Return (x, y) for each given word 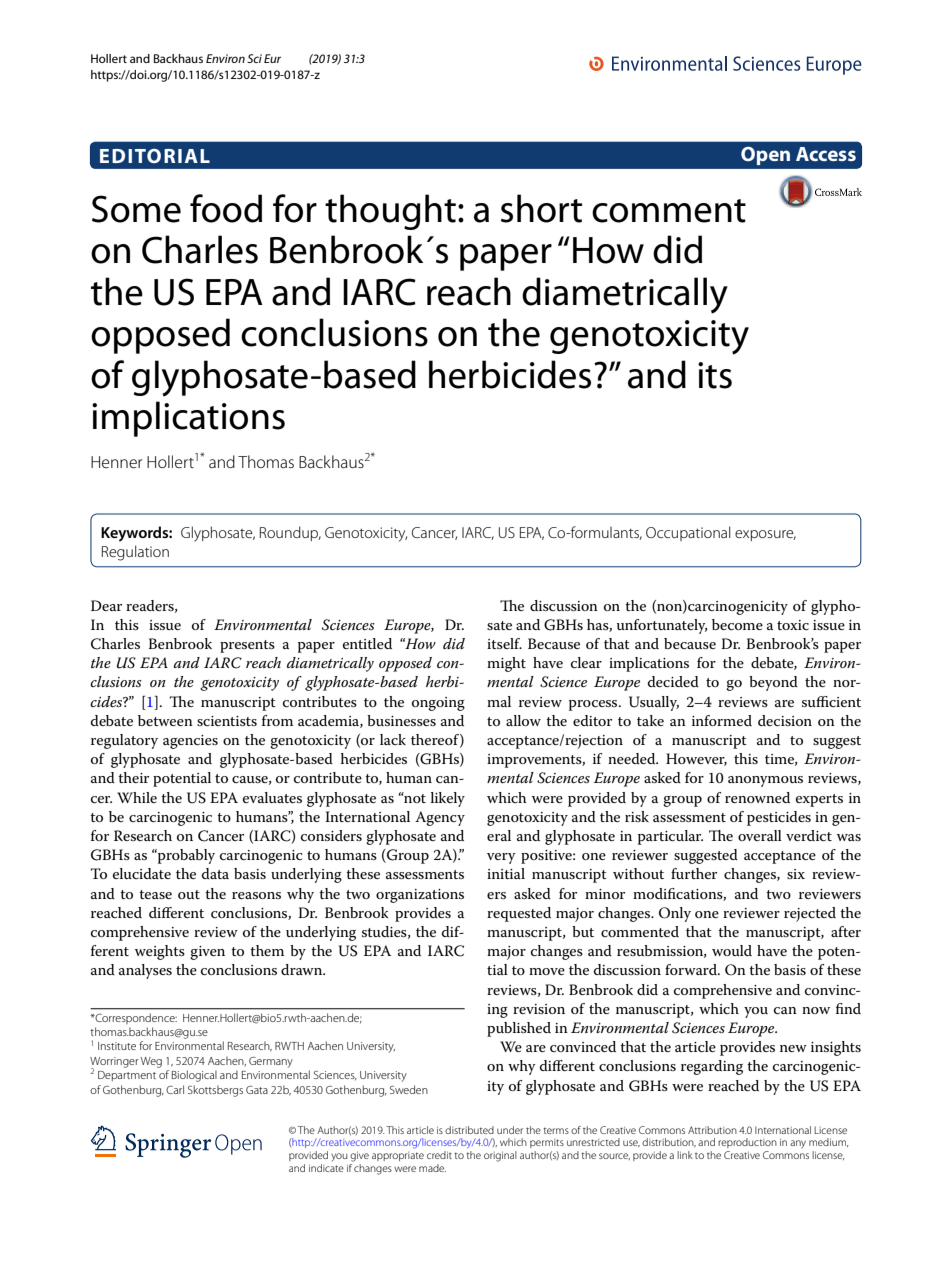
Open (765, 156)
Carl (175, 1089)
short (541, 208)
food (226, 208)
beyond (773, 683)
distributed (469, 1130)
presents (247, 646)
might (506, 664)
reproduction (747, 1143)
